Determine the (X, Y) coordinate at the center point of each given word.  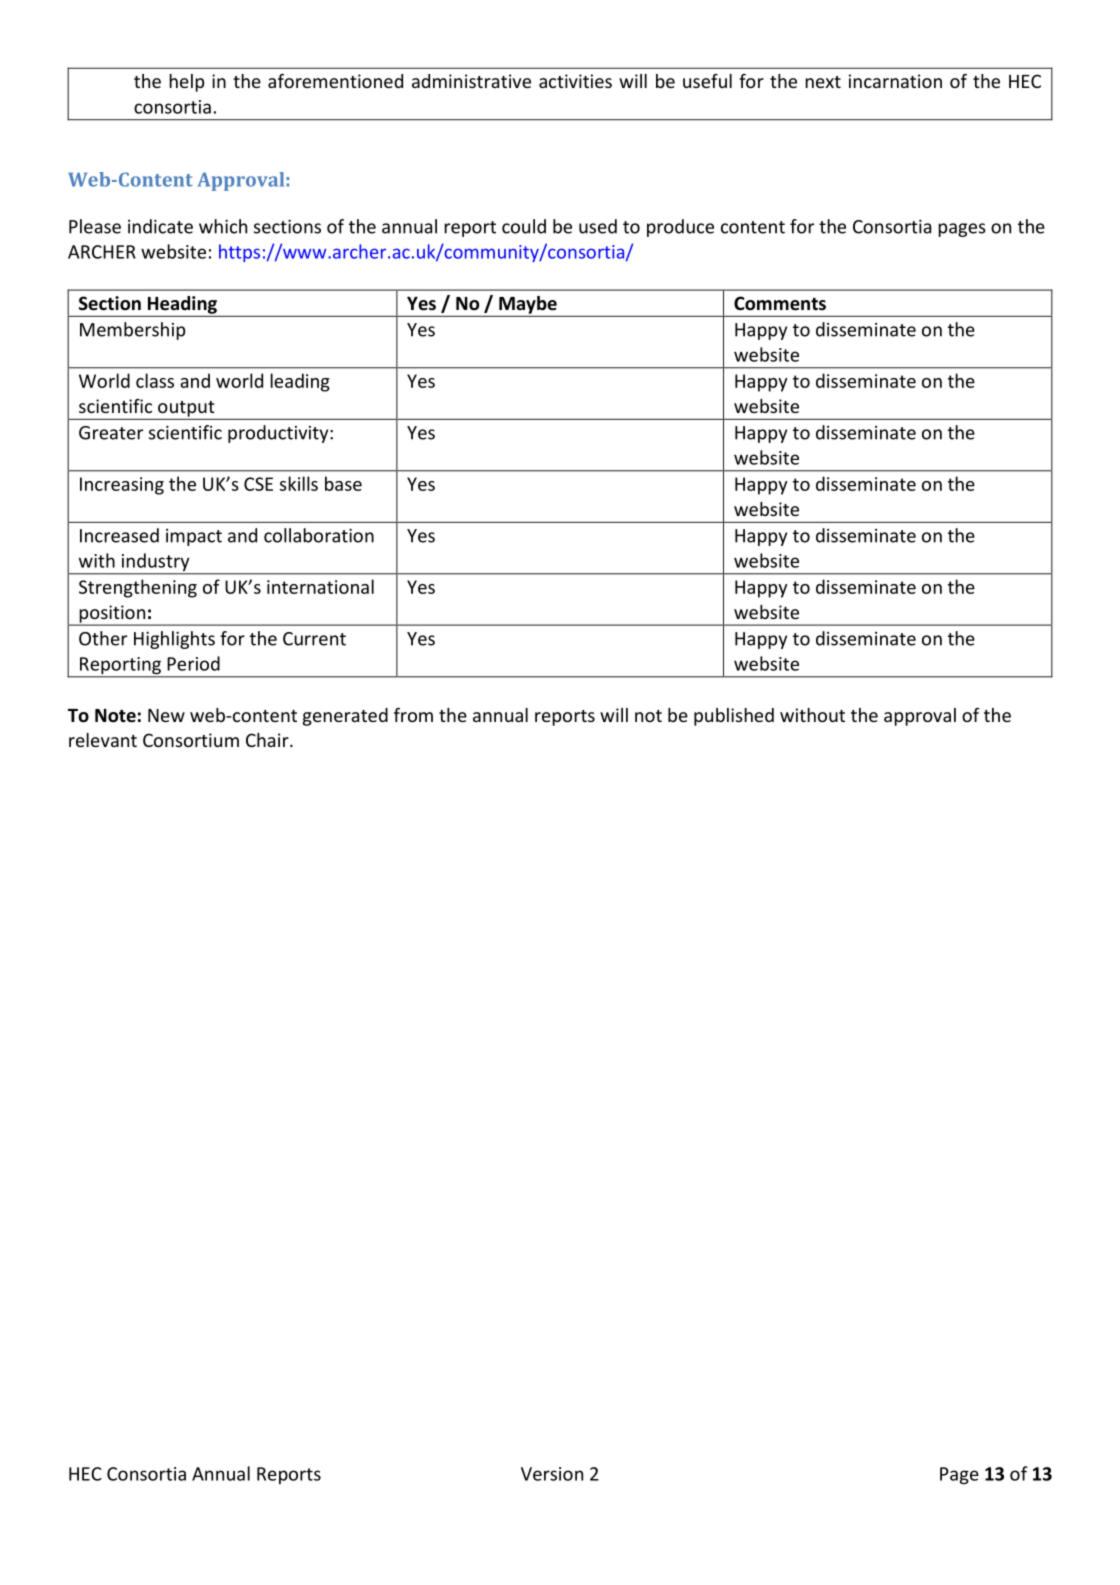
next (823, 82)
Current (314, 639)
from (413, 715)
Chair (268, 740)
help (186, 83)
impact (194, 537)
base (343, 483)
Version (552, 1474)
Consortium (191, 740)
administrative (471, 81)
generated (345, 717)
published (734, 717)
